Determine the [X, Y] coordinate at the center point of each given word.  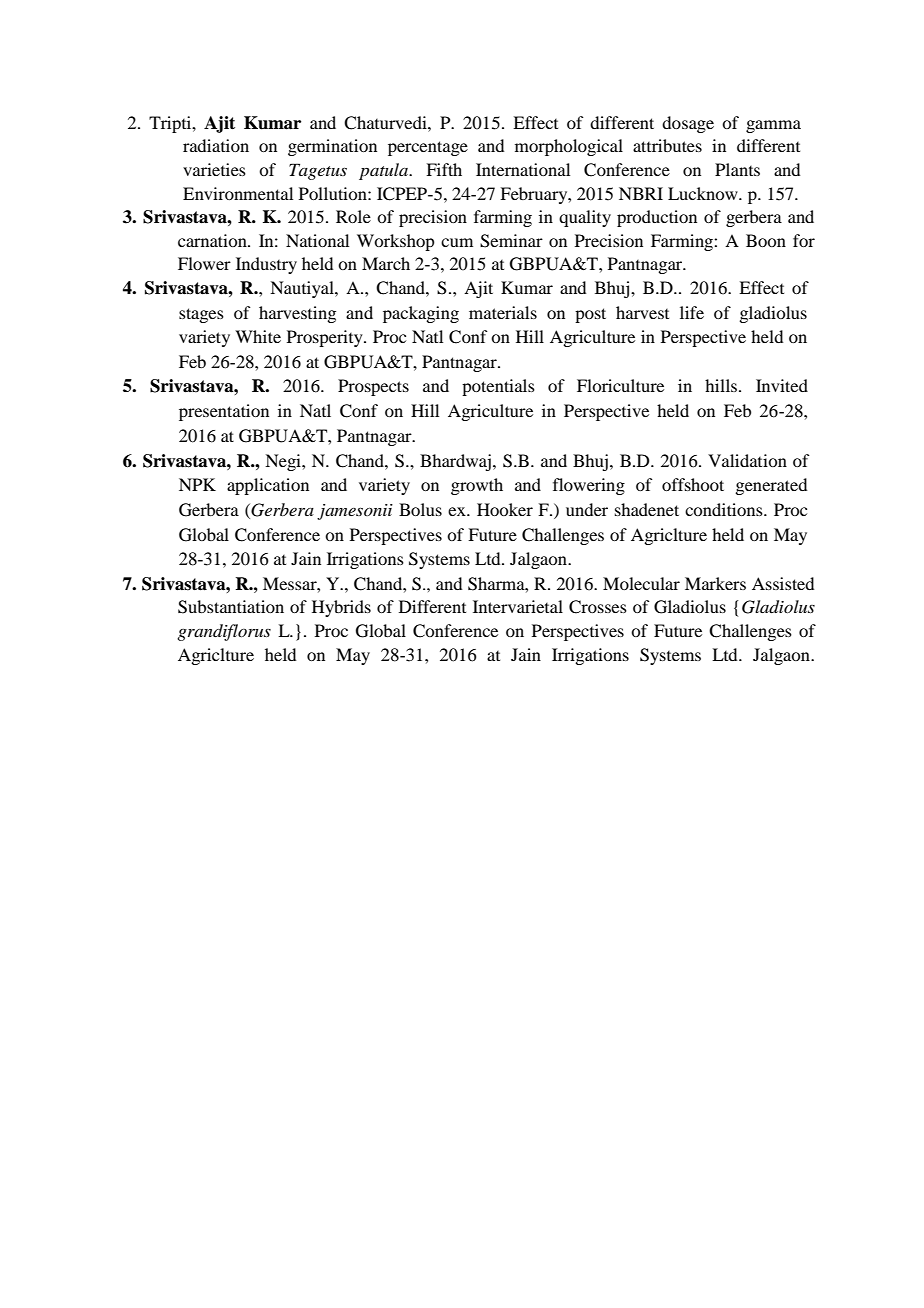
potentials [498, 387]
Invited [782, 385]
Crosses [598, 607]
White [258, 336]
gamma [773, 126]
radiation [216, 145]
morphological [569, 147]
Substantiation [231, 607]
